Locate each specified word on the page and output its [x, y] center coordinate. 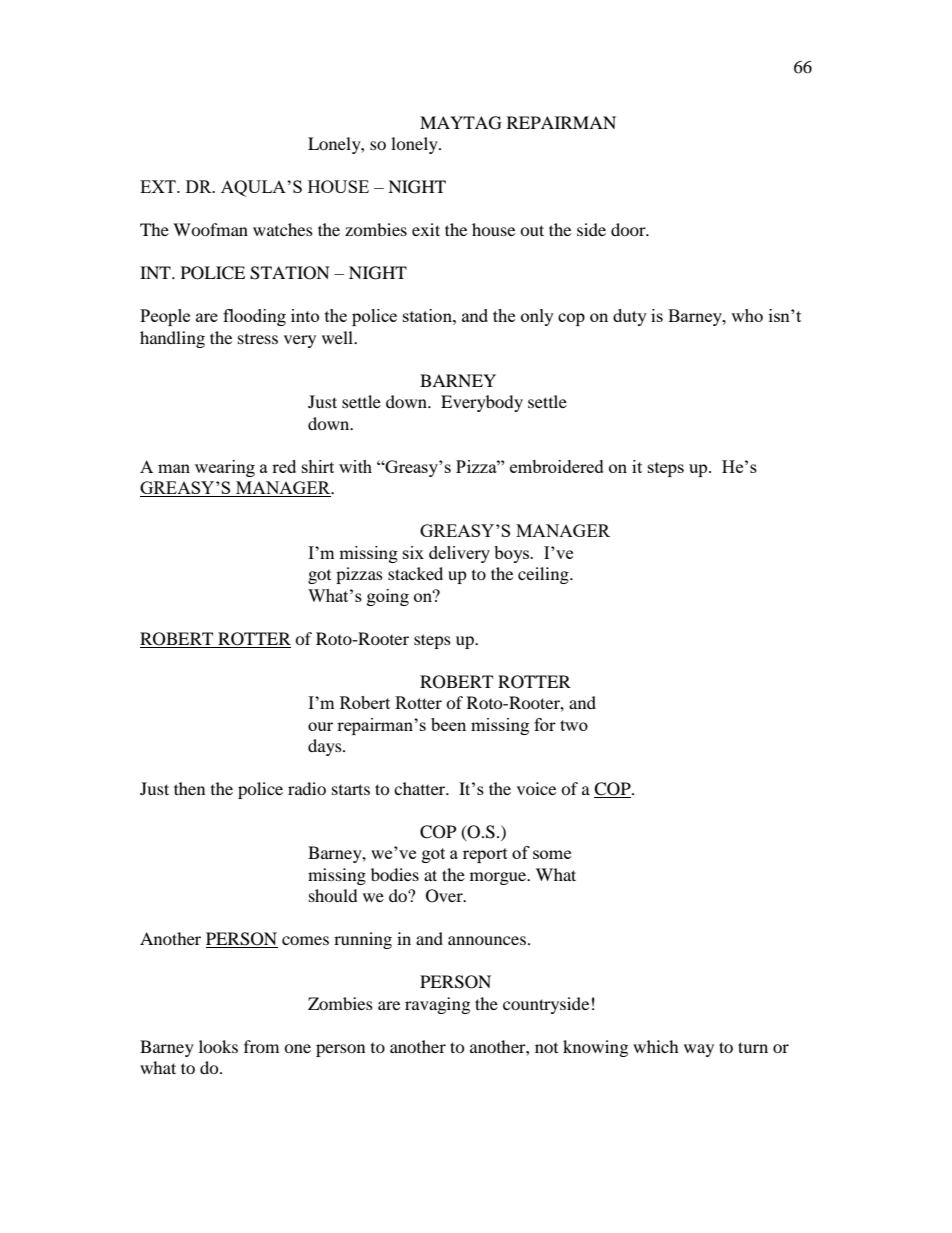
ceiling [544, 575]
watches [283, 229]
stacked [415, 573]
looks [218, 1046]
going [388, 597]
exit [426, 229]
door [629, 229]
